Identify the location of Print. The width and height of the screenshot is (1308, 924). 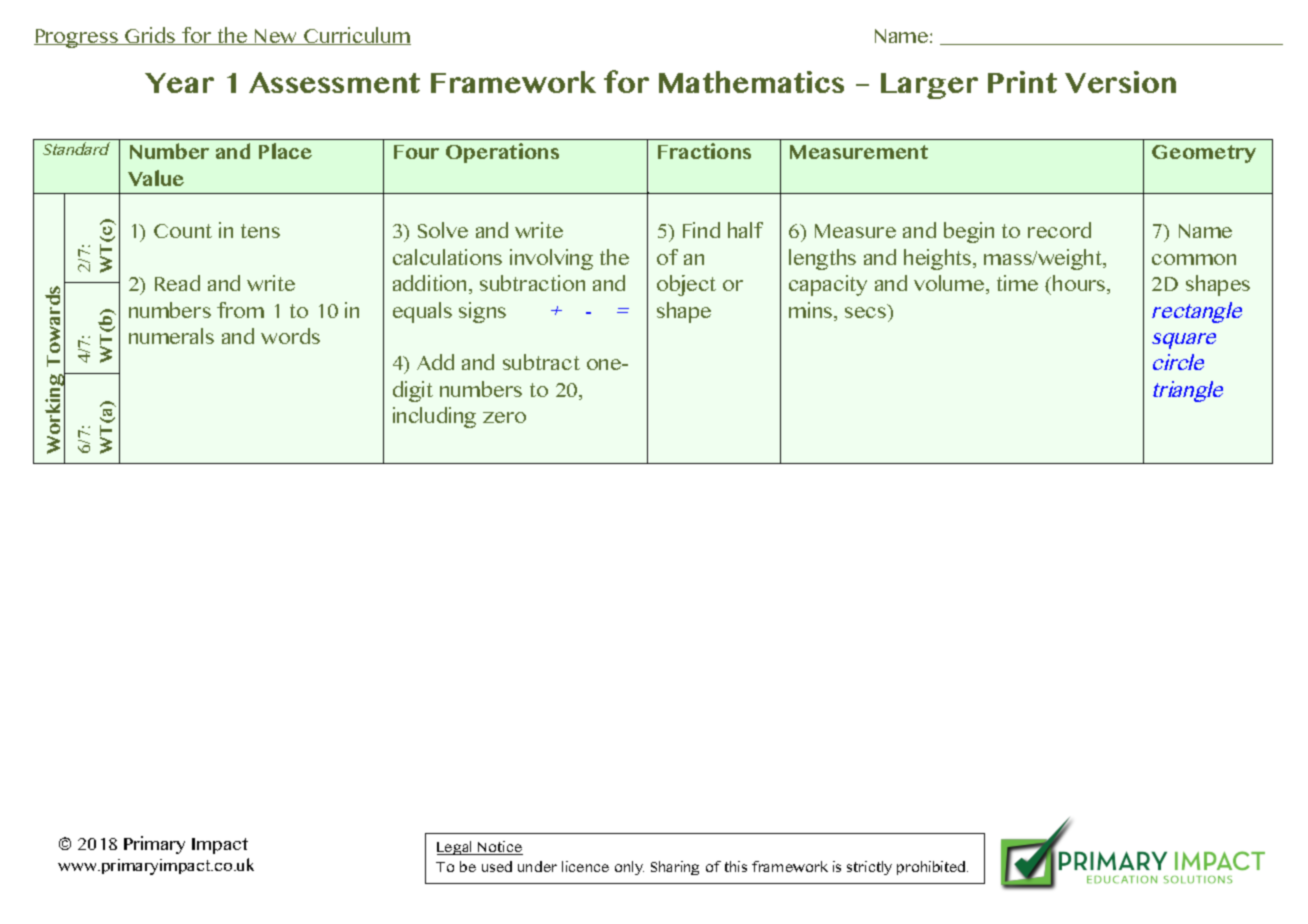
(1022, 82).
